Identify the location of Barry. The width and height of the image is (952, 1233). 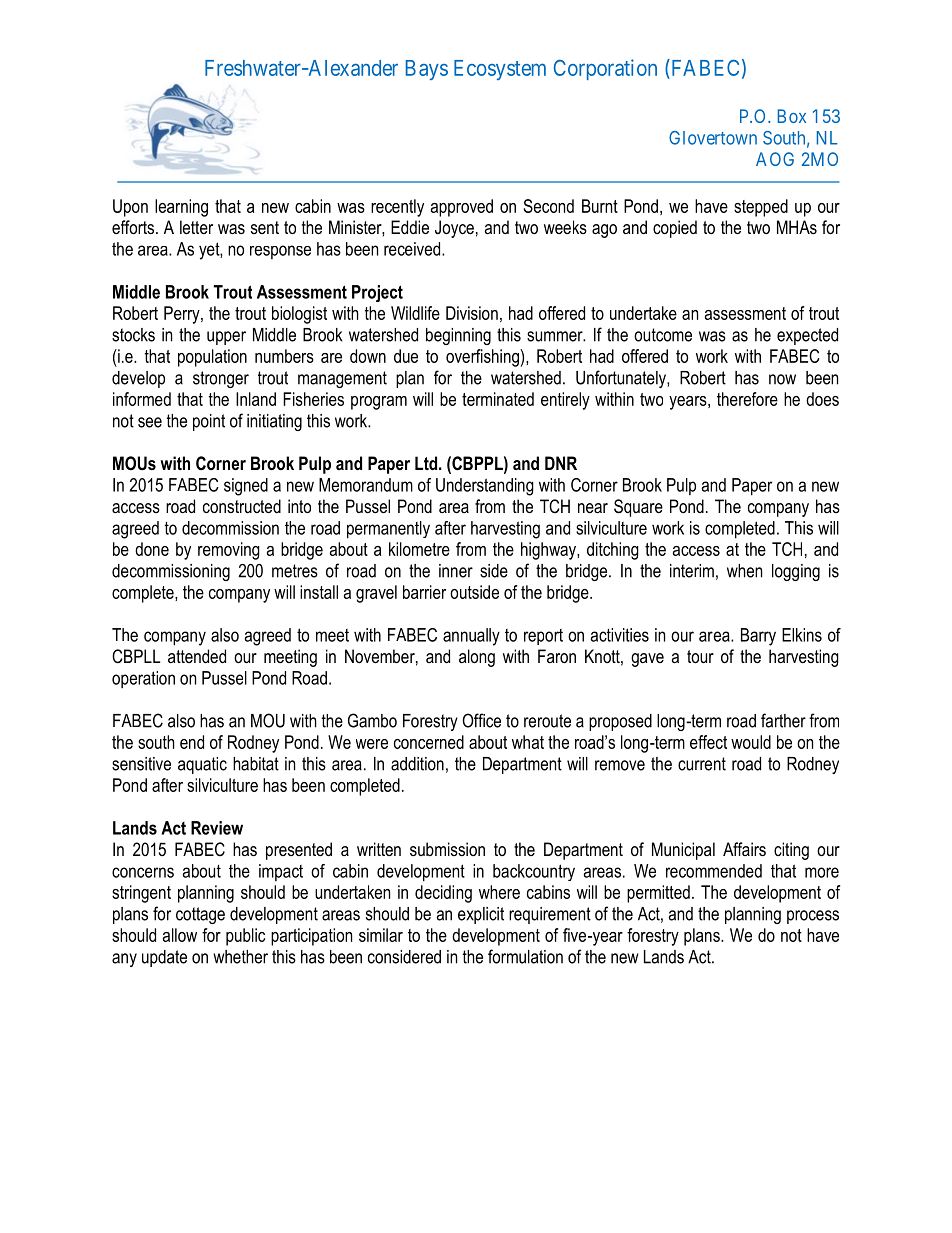
(758, 637).
